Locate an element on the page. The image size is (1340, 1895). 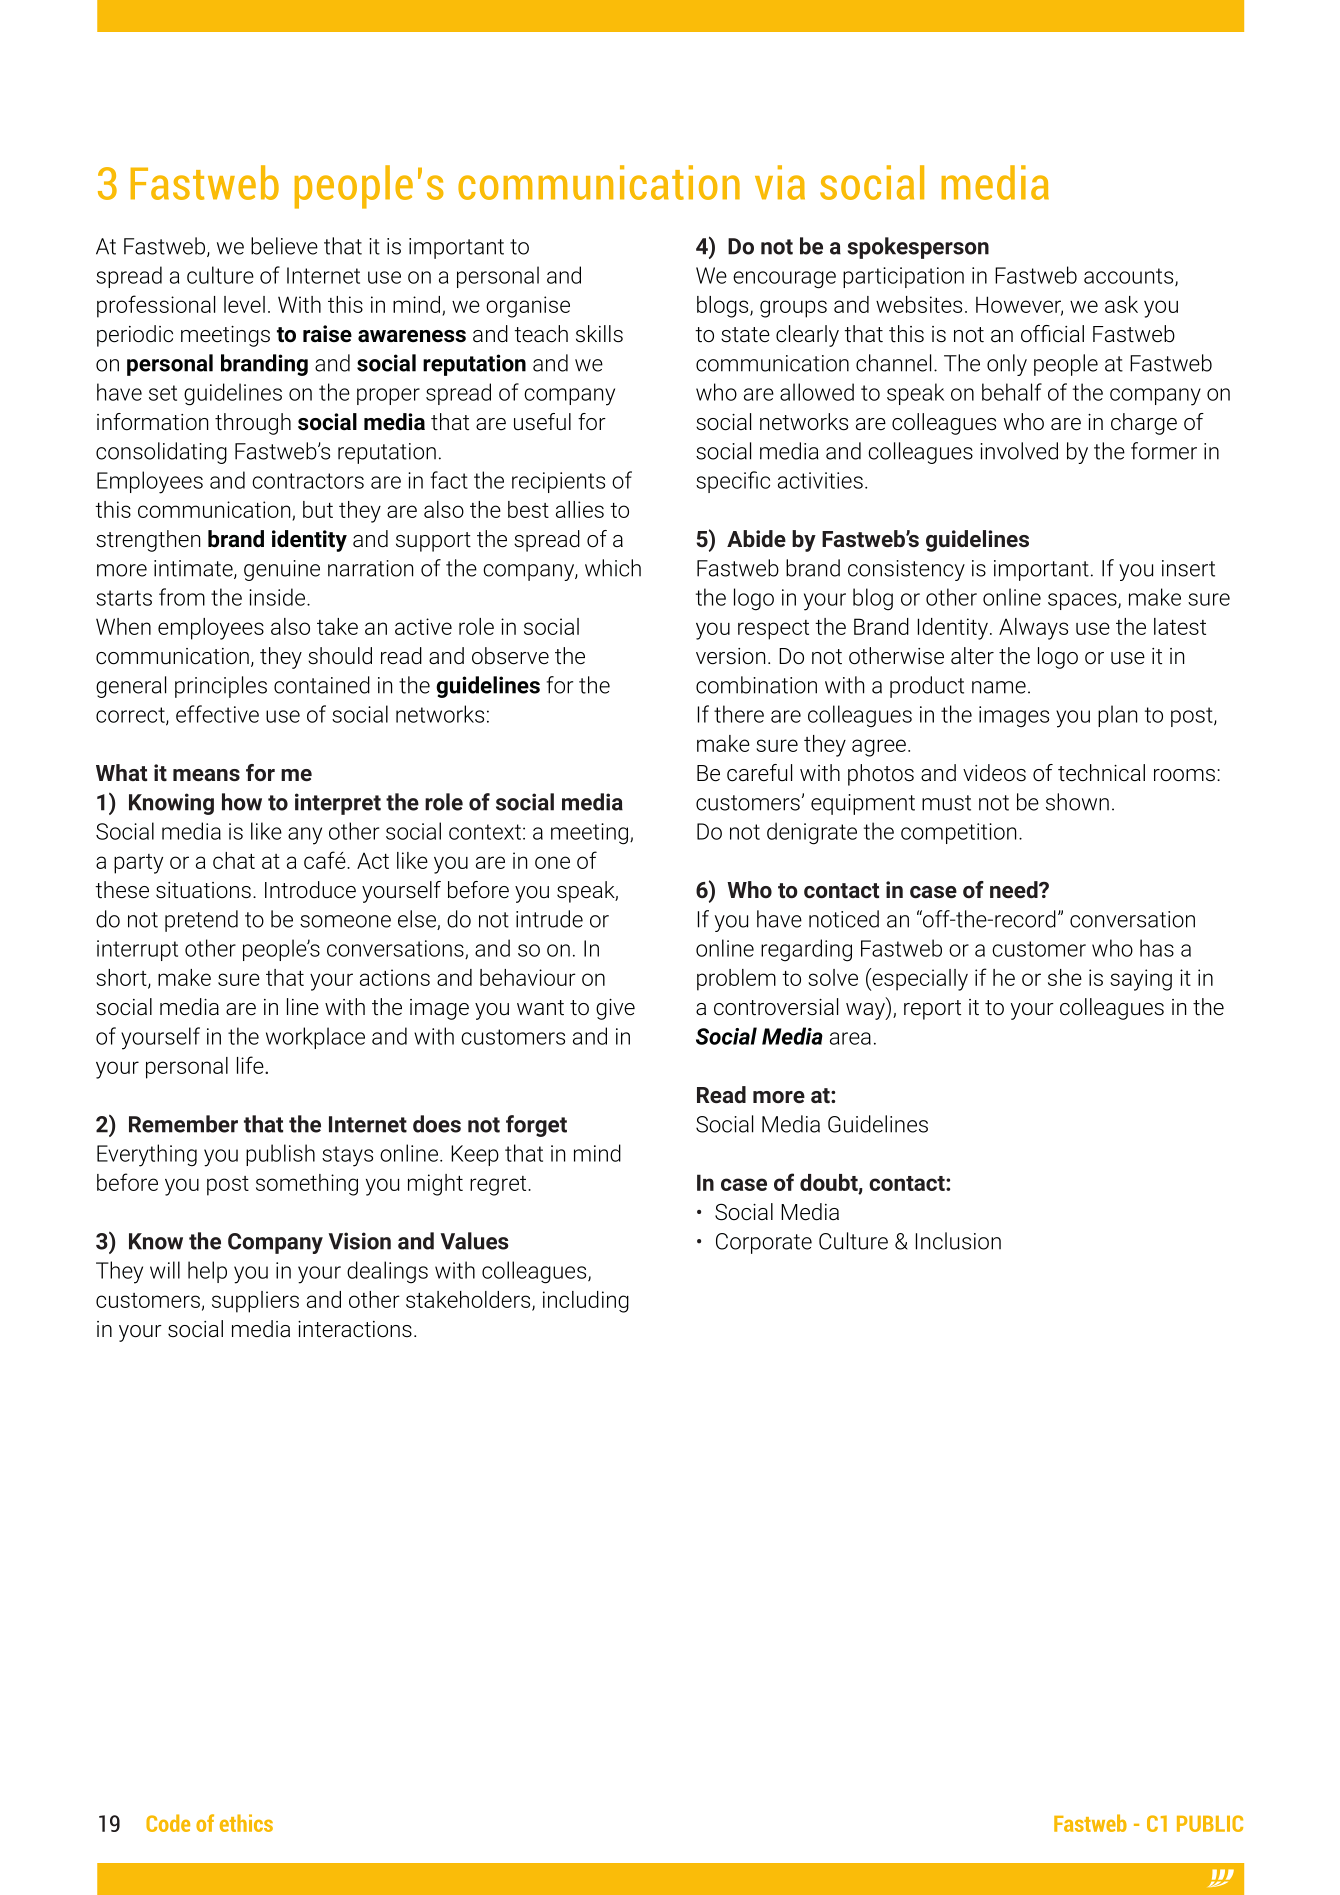
give is located at coordinates (615, 1009).
